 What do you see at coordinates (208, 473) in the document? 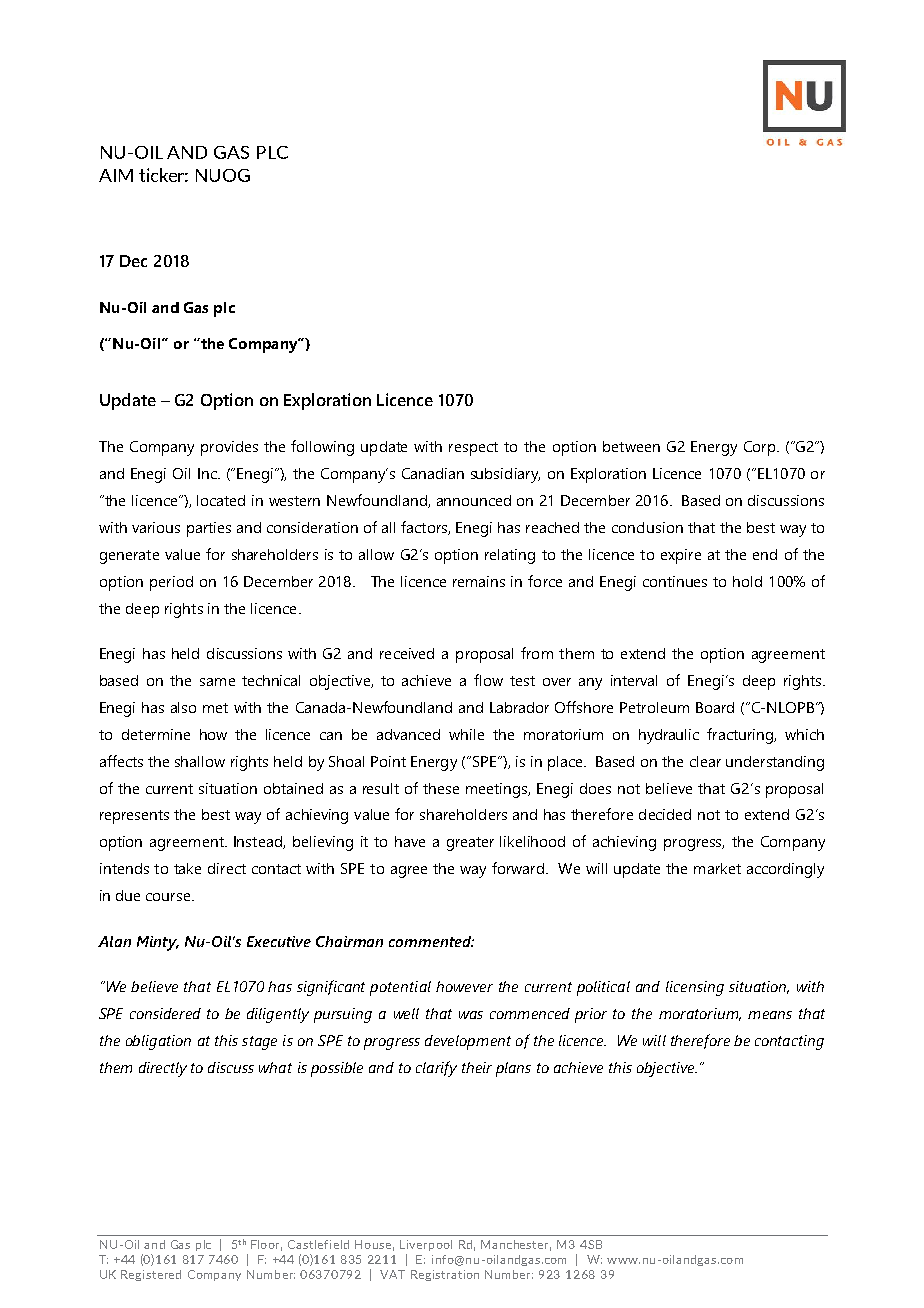
I see `Inc` at bounding box center [208, 473].
